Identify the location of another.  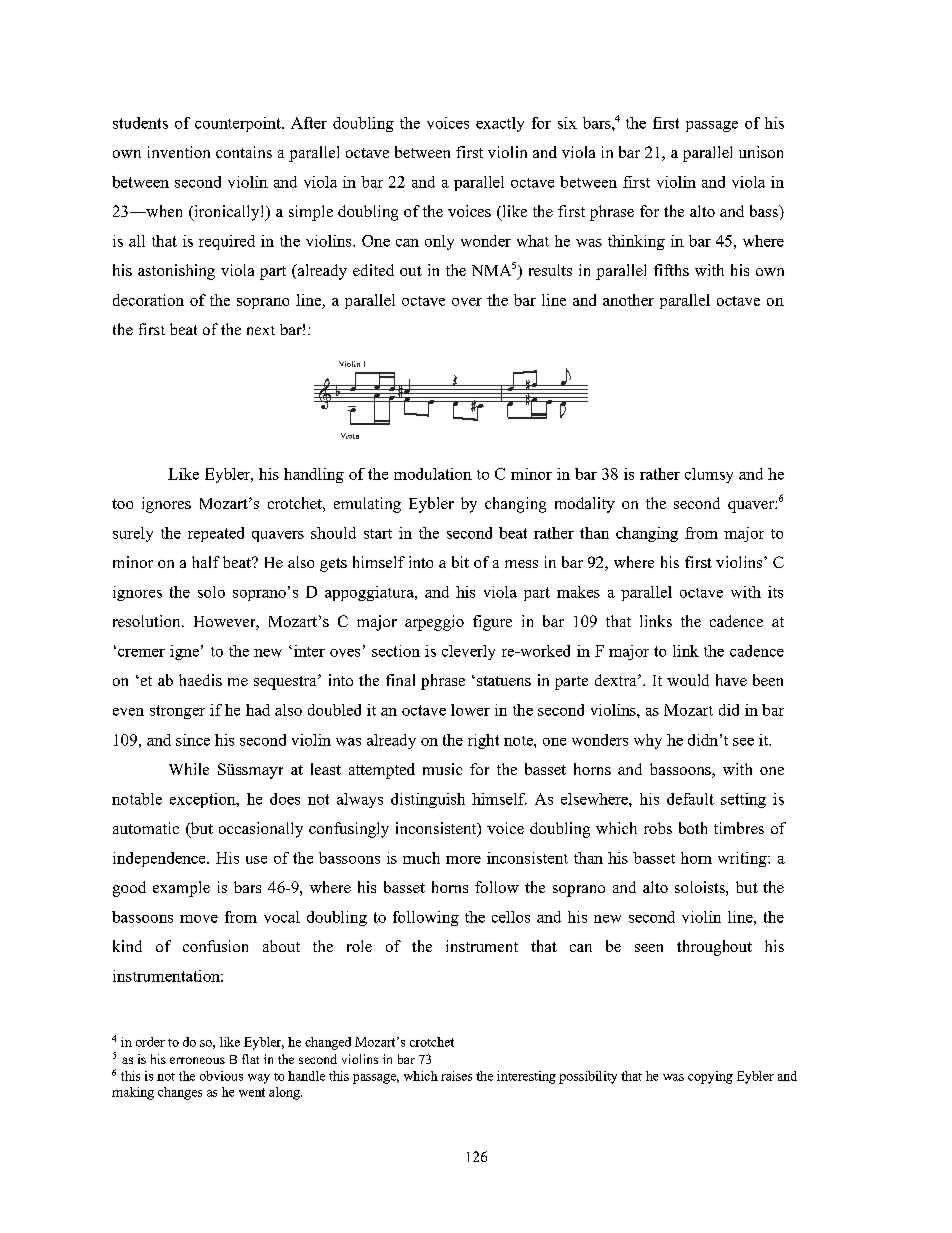
(628, 300).
